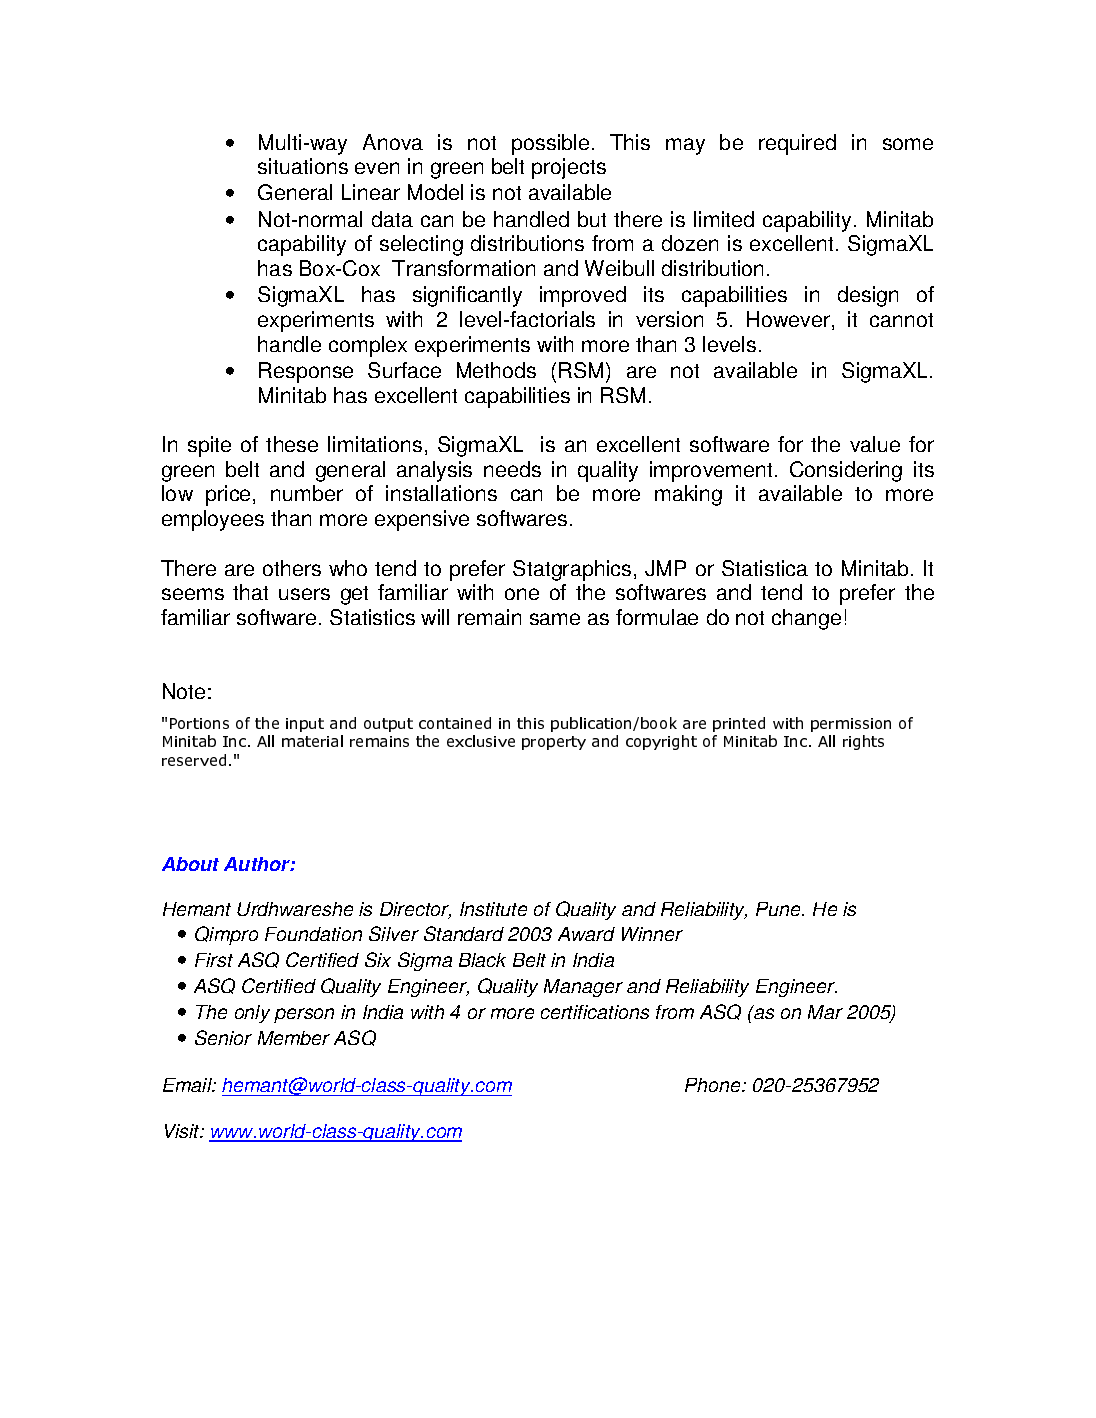  I want to click on needs, so click(512, 469).
